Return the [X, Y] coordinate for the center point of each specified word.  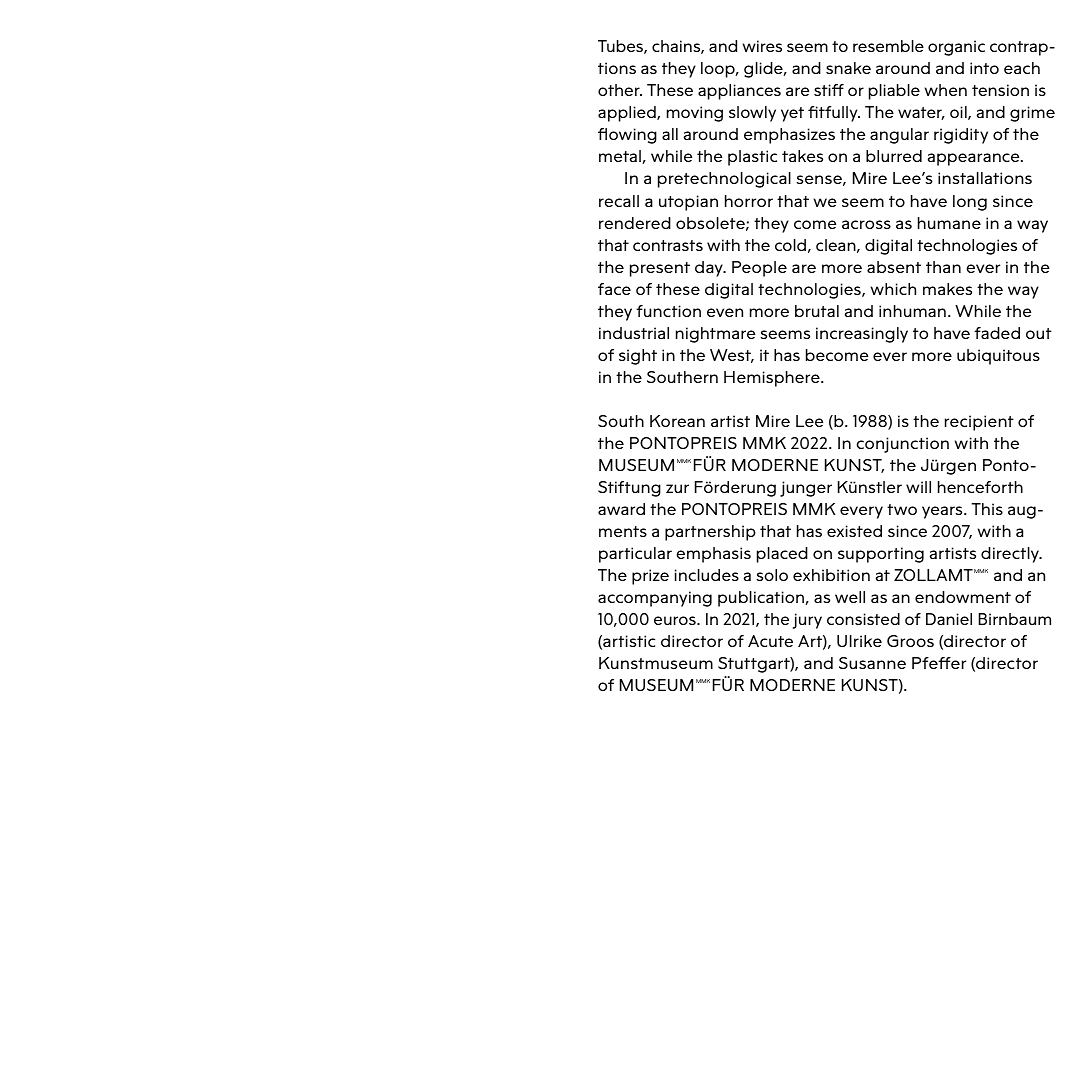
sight [638, 357]
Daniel [949, 619]
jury [807, 621]
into [984, 68]
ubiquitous [998, 357]
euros [676, 620]
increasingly [862, 335]
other [620, 90]
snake [848, 68]
